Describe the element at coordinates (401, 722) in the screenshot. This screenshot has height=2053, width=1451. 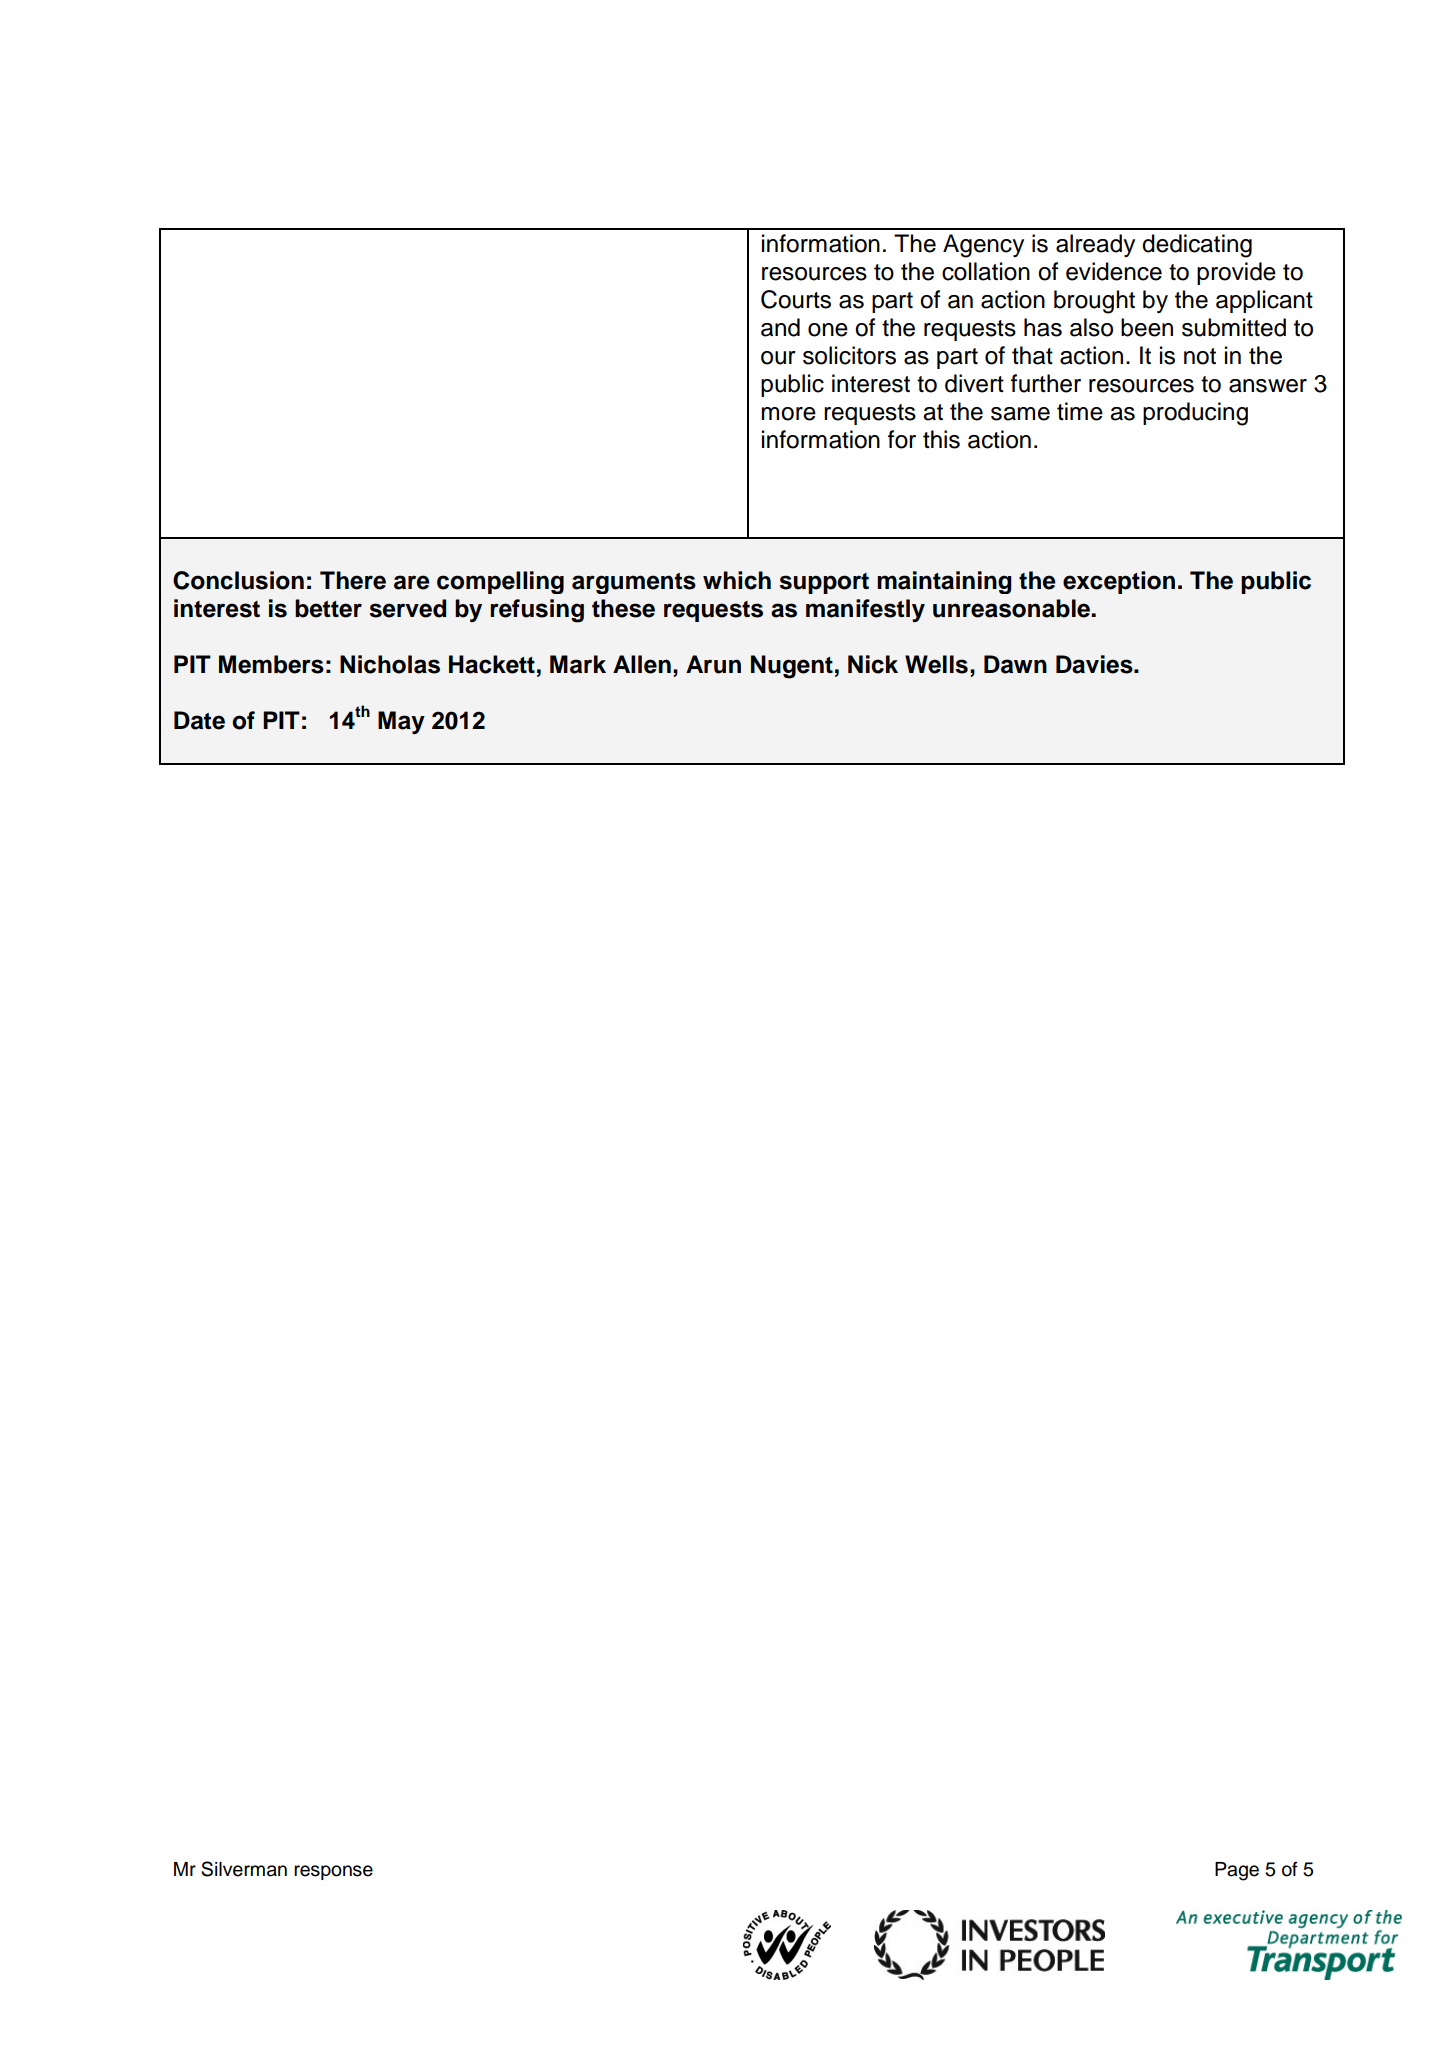
I see `May` at that location.
